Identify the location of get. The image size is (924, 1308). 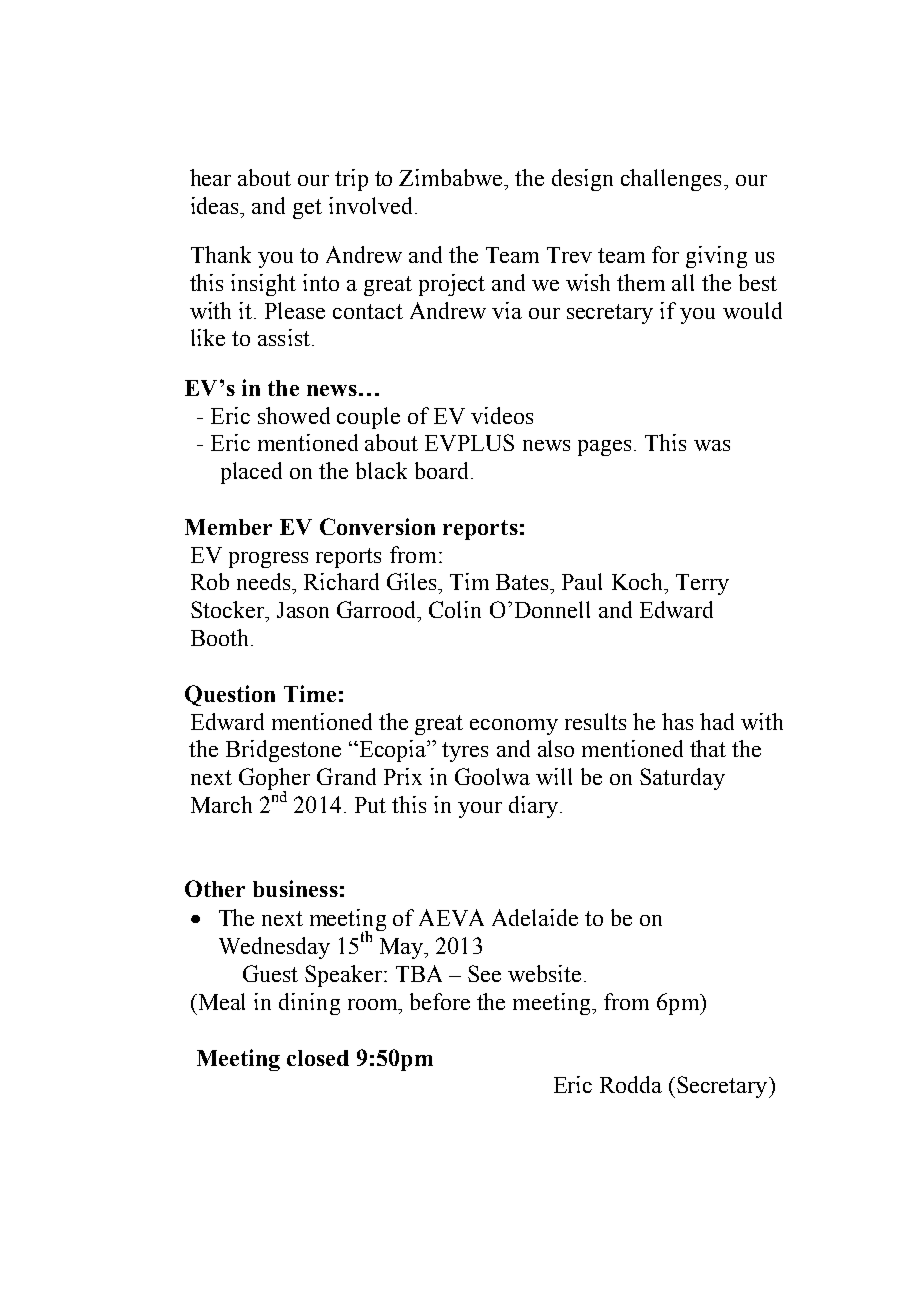
(307, 209).
